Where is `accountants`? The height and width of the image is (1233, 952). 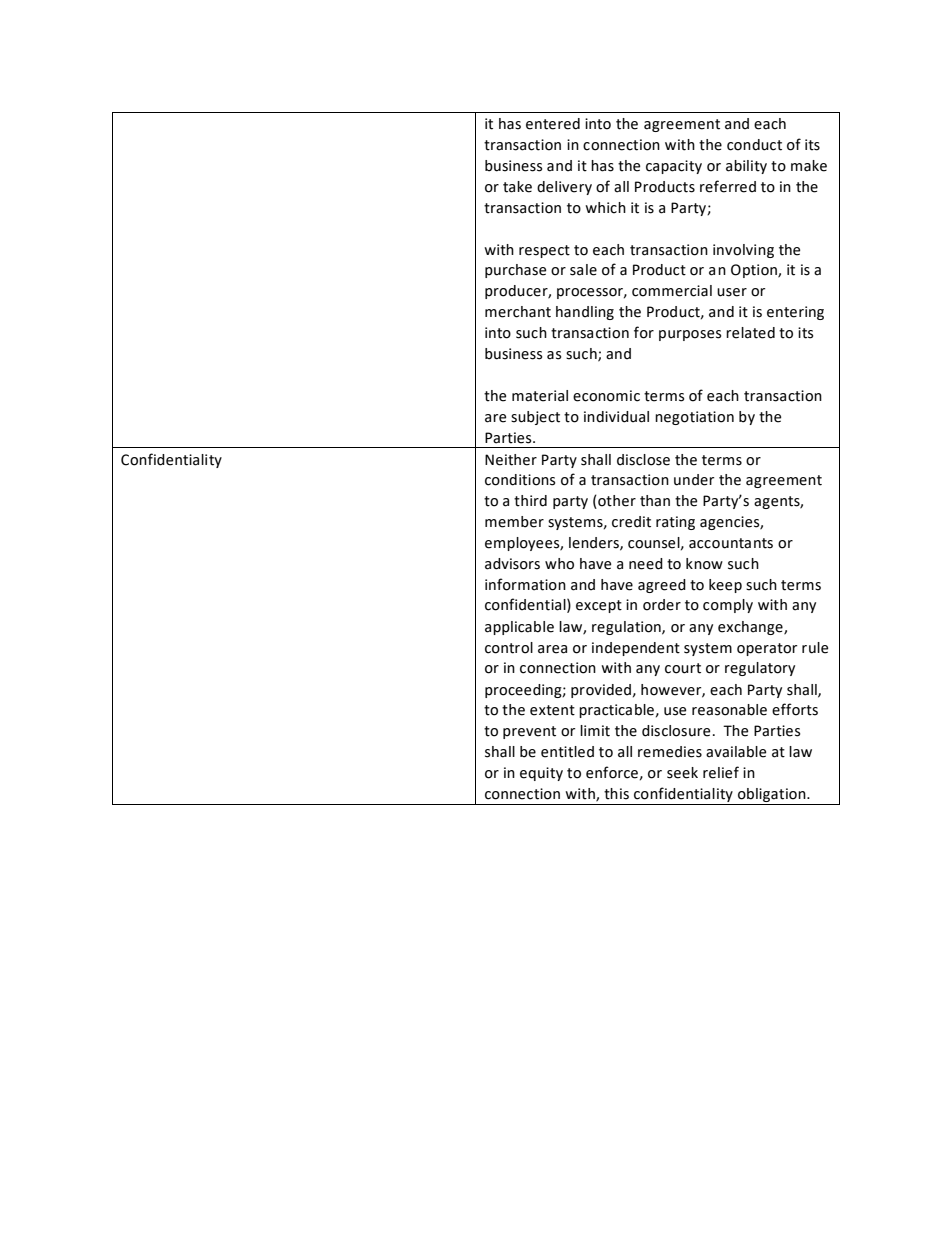
accountants is located at coordinates (731, 543).
